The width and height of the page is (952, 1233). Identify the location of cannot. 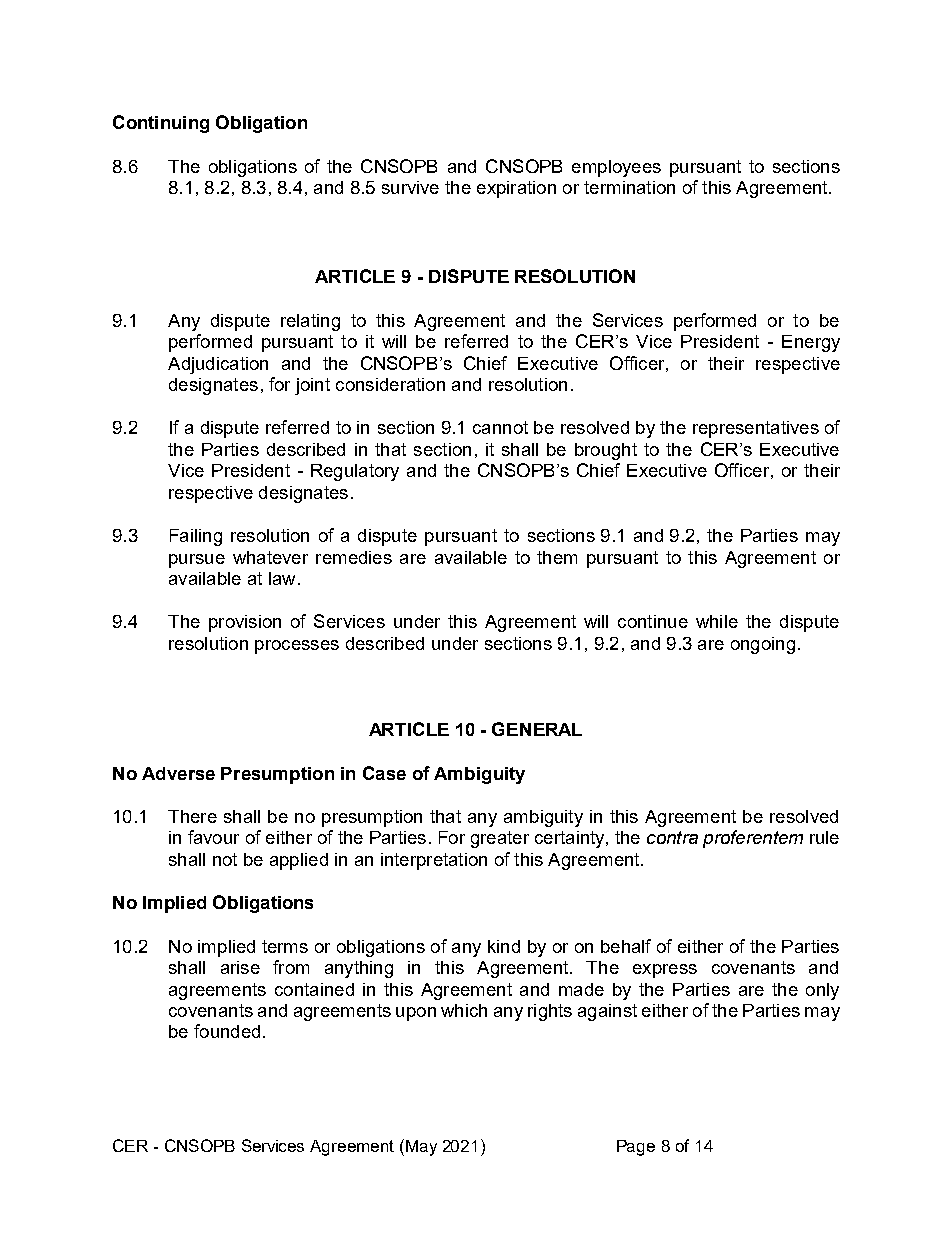
(500, 427).
